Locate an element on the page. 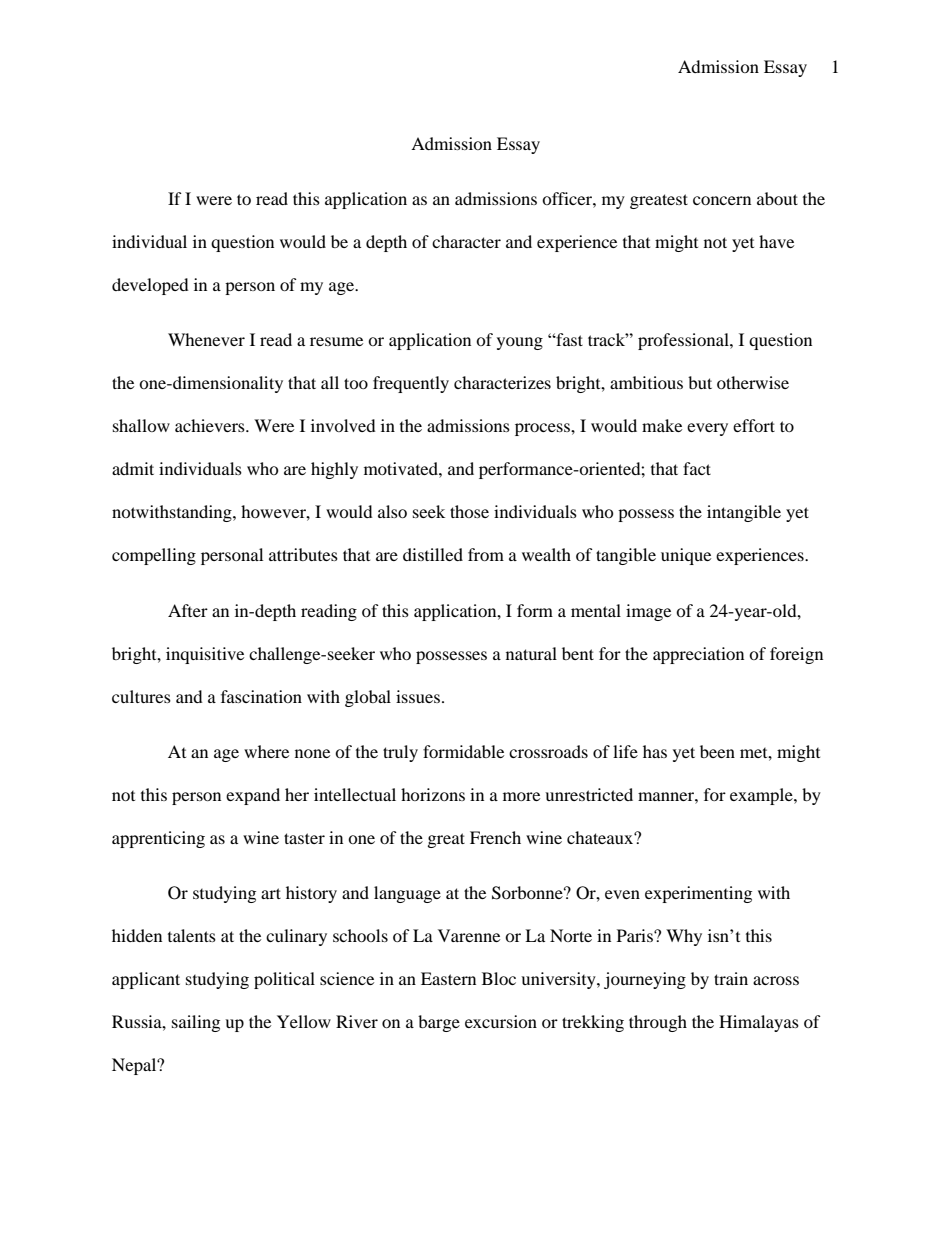  Eastern is located at coordinates (448, 978).
